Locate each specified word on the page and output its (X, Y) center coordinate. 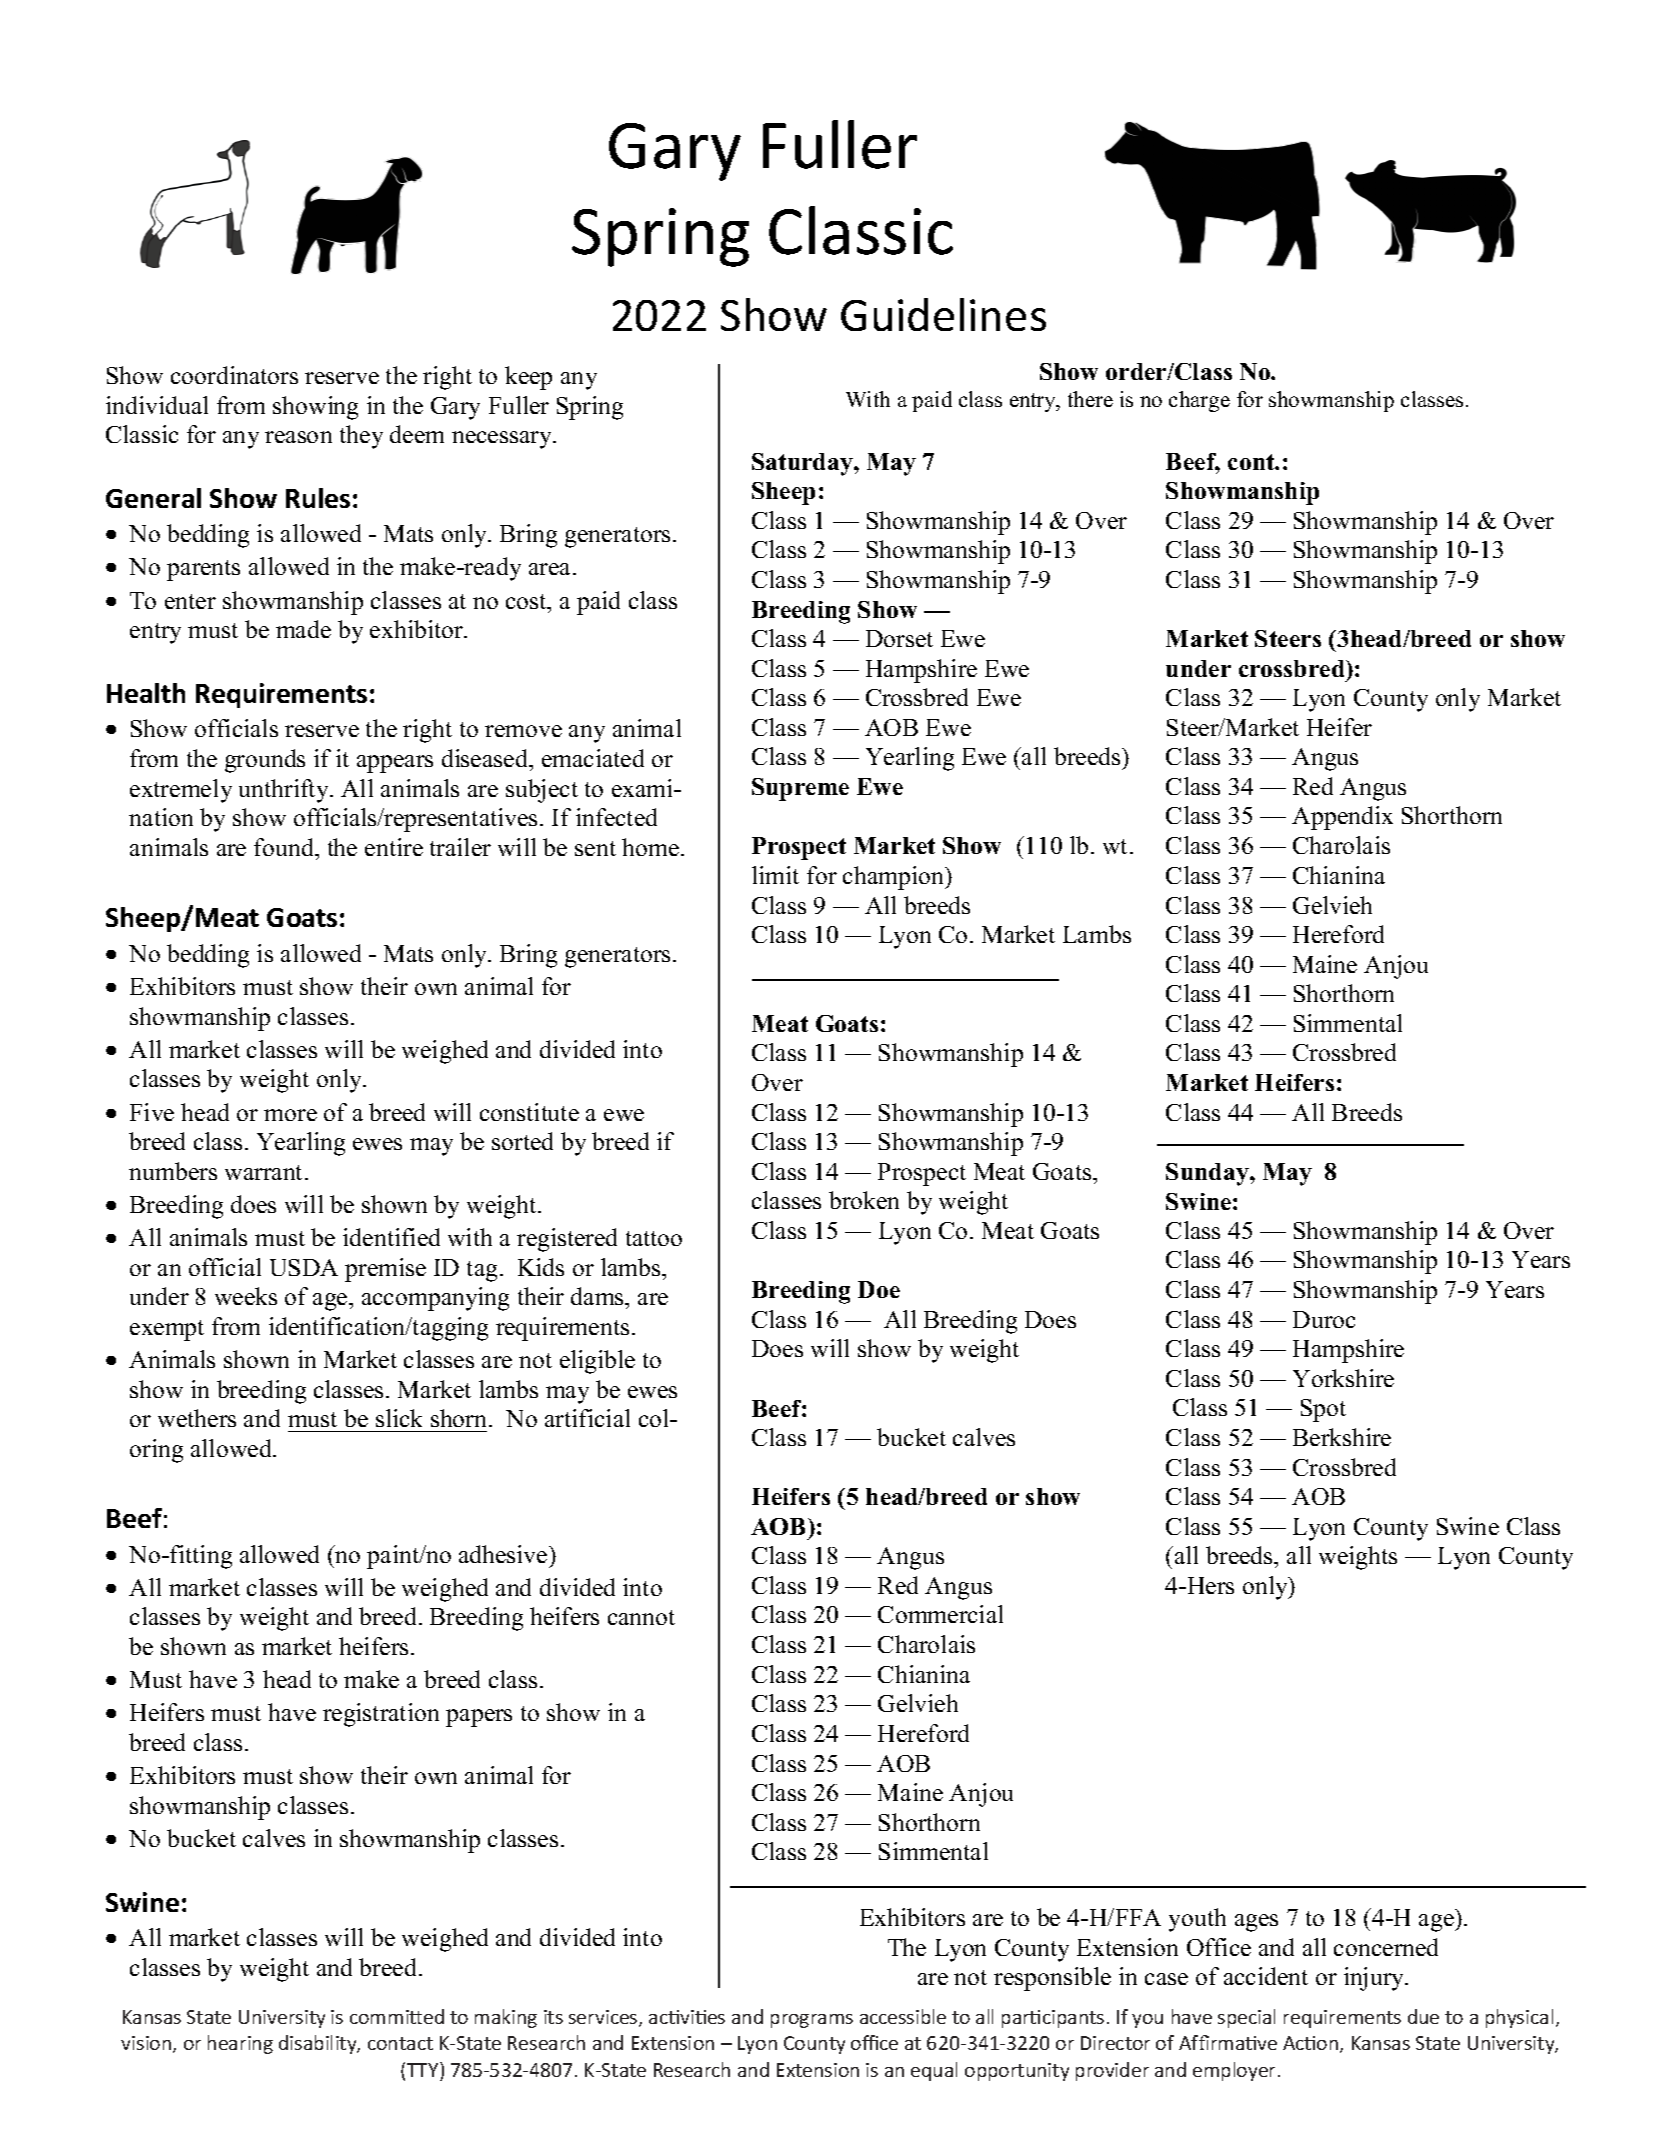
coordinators (234, 375)
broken (864, 1200)
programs (812, 2021)
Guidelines (943, 314)
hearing (240, 2044)
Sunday (1208, 1174)
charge (1199, 401)
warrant (265, 1172)
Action (1312, 2044)
